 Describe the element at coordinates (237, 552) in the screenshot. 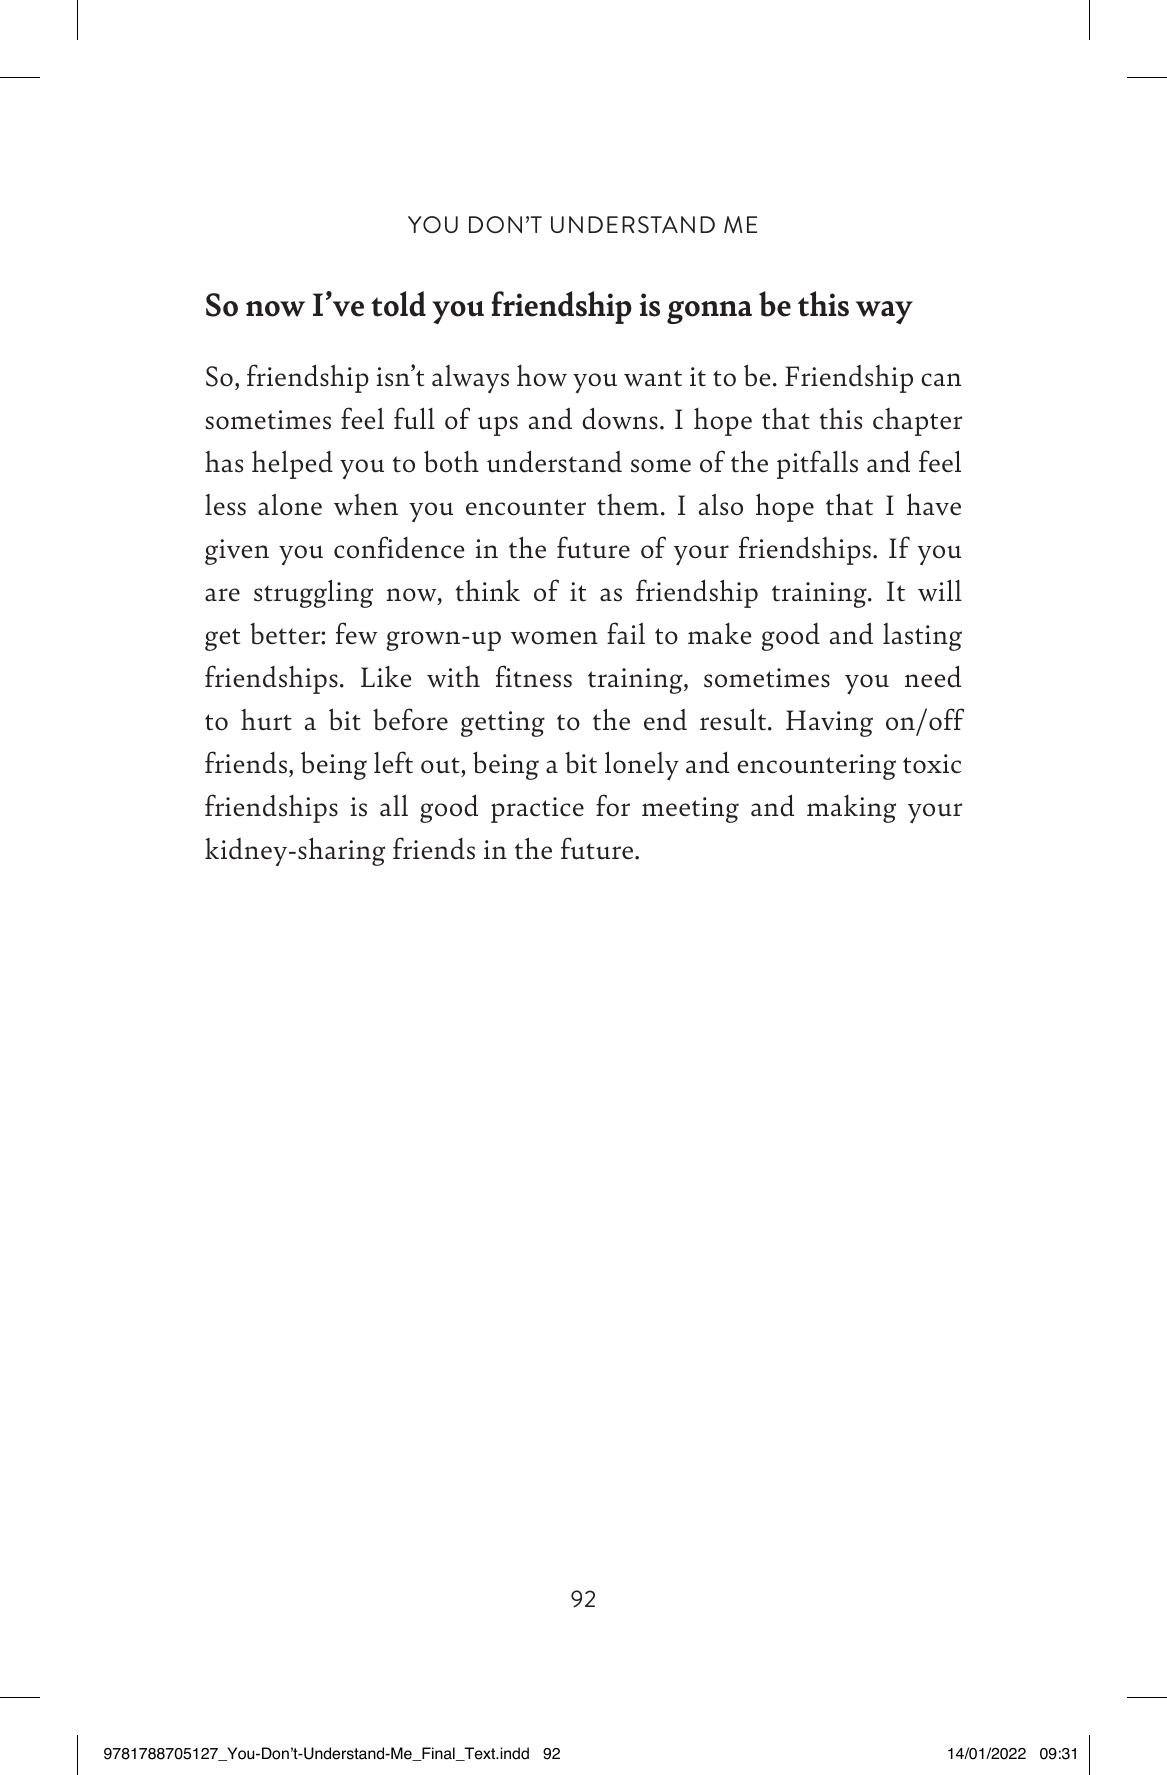

I see `given` at that location.
